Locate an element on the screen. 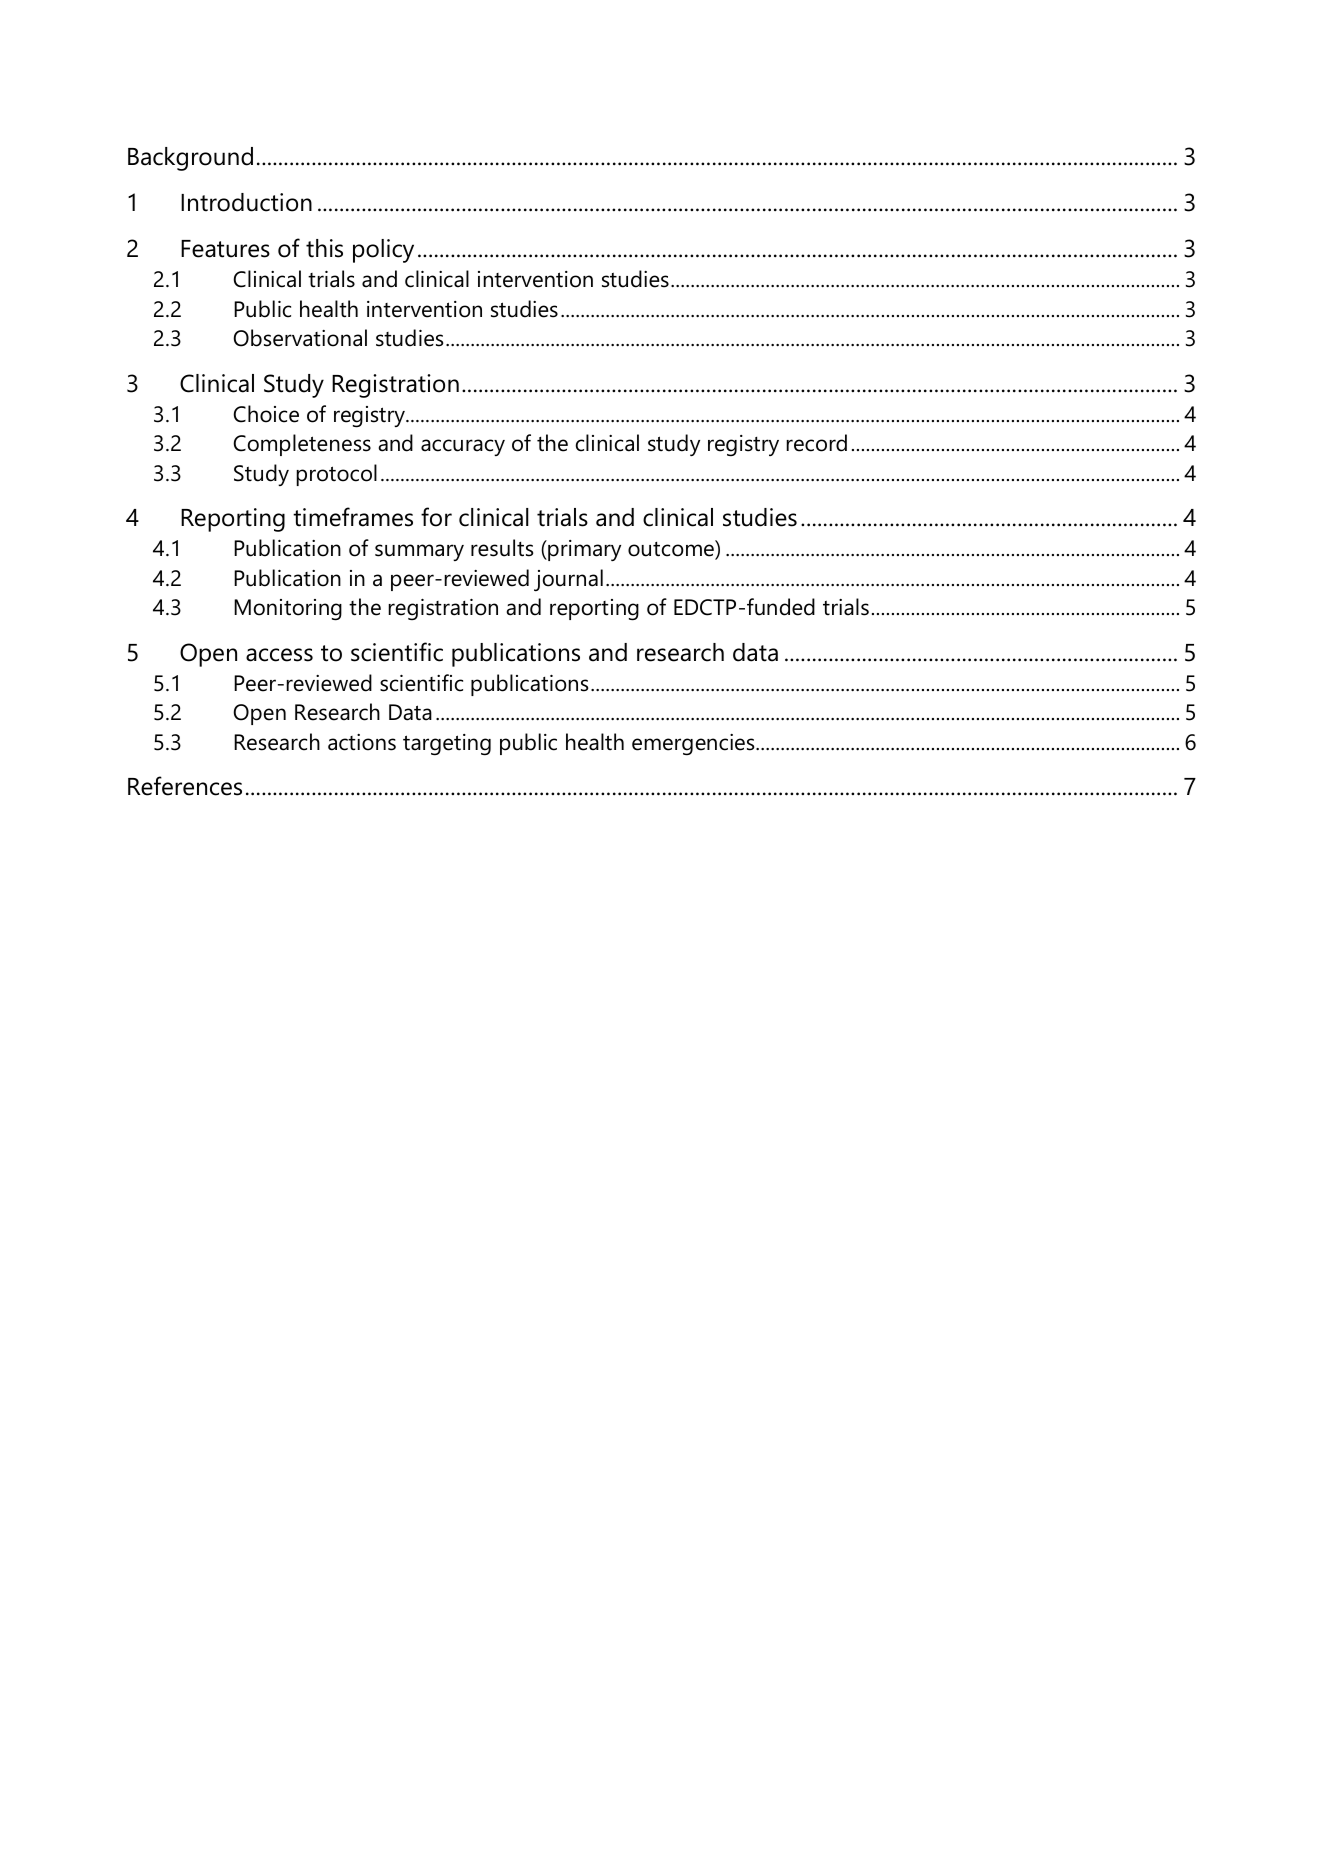 The image size is (1323, 1871). for is located at coordinates (436, 517).
